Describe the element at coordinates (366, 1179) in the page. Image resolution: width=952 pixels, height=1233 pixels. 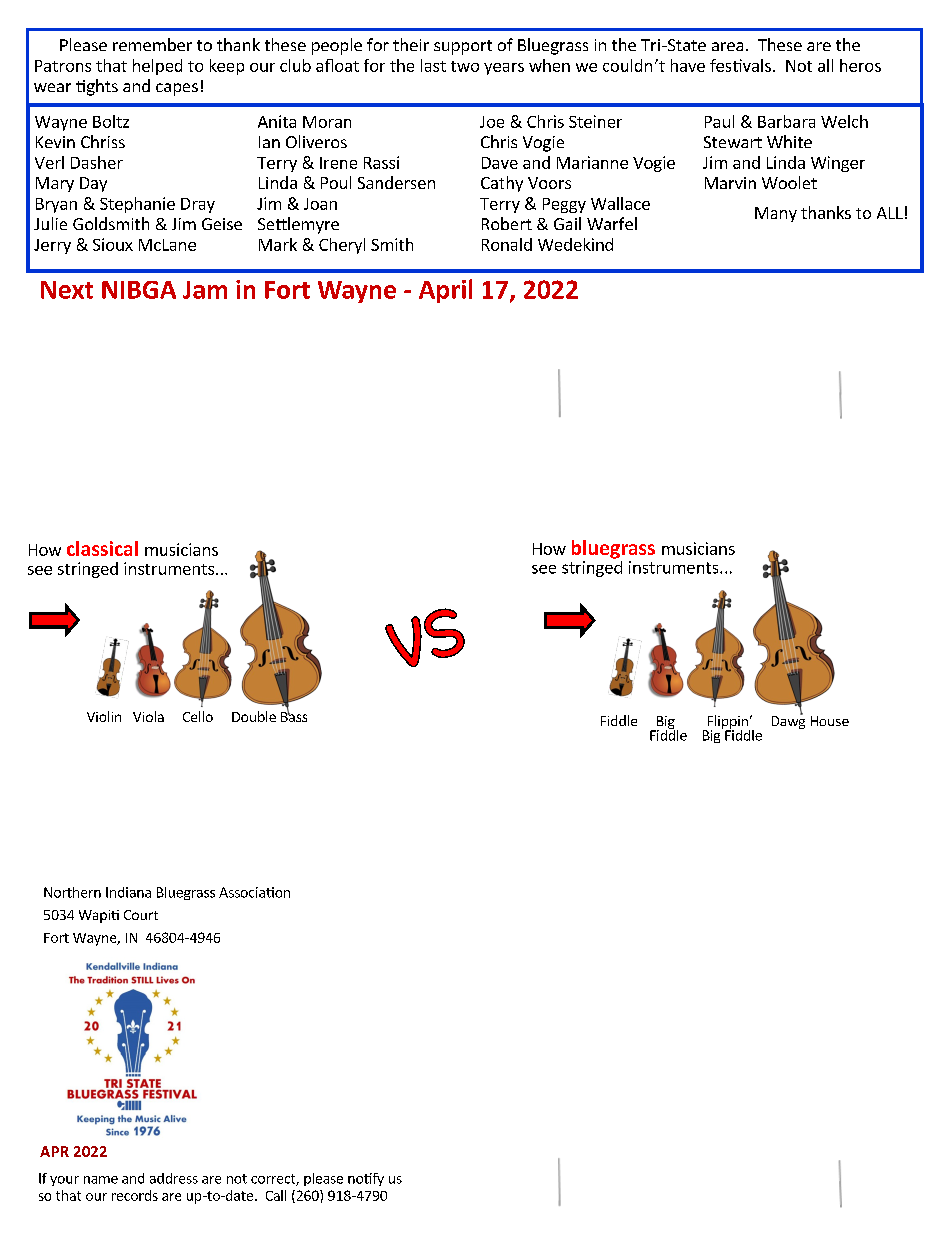
I see `notify` at that location.
